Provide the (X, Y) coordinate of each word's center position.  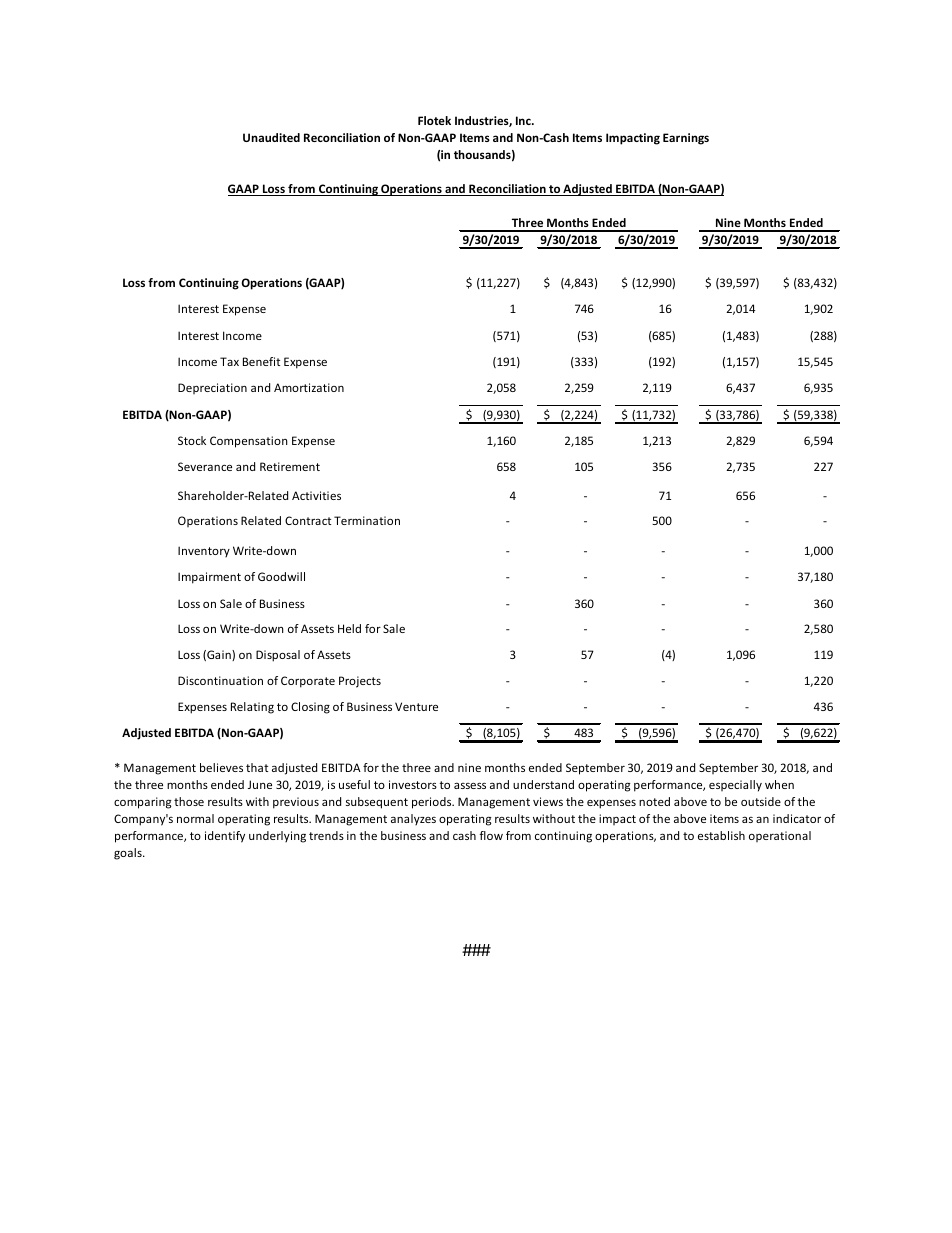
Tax (229, 361)
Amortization (309, 387)
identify (225, 837)
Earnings (686, 139)
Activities (316, 495)
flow (491, 835)
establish (721, 835)
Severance (205, 466)
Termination (367, 520)
